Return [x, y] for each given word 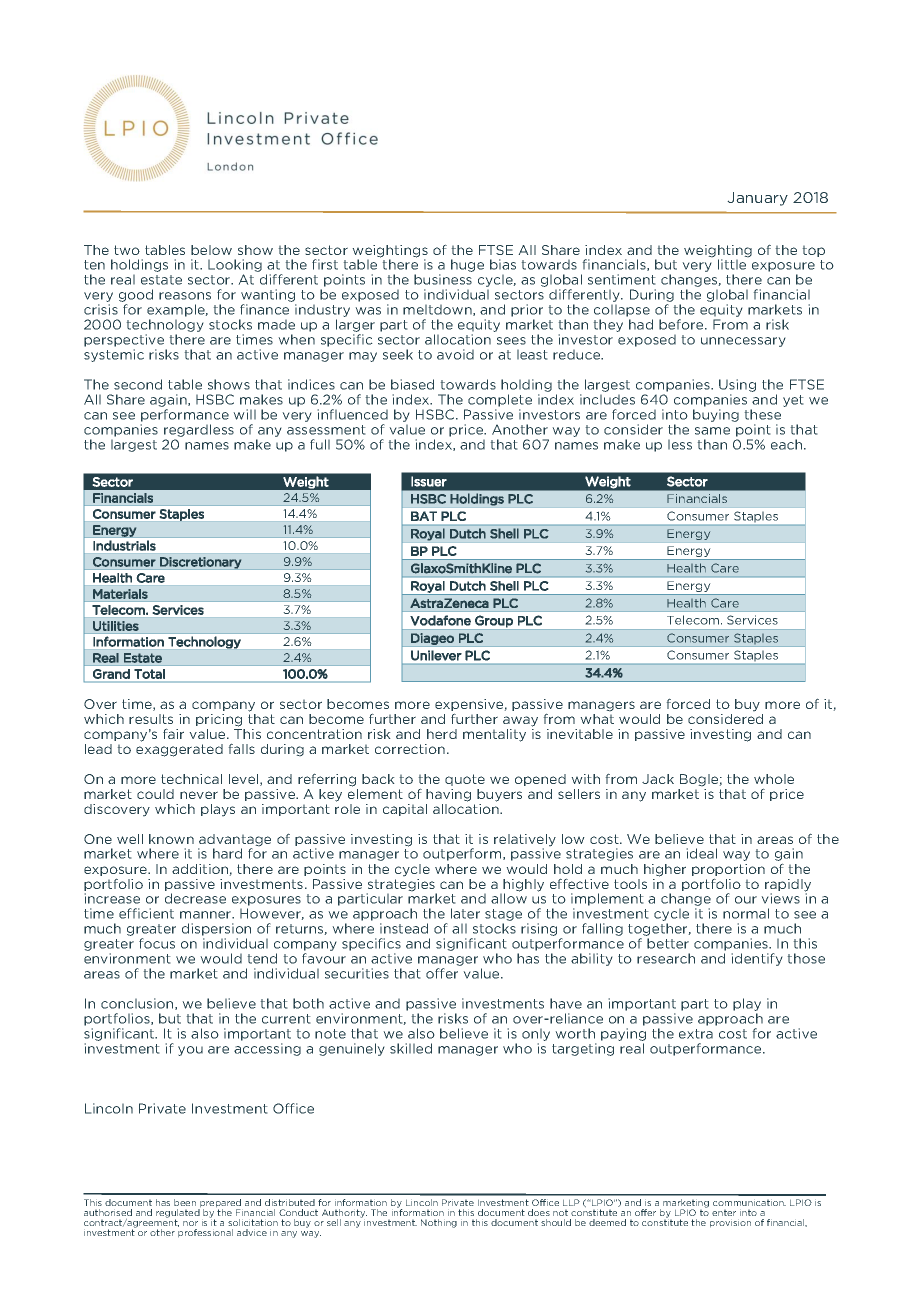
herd [442, 734]
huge [467, 265]
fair [173, 733]
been [185, 1202]
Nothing [439, 1223]
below [211, 250]
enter [724, 1212]
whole [774, 779]
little [733, 263]
